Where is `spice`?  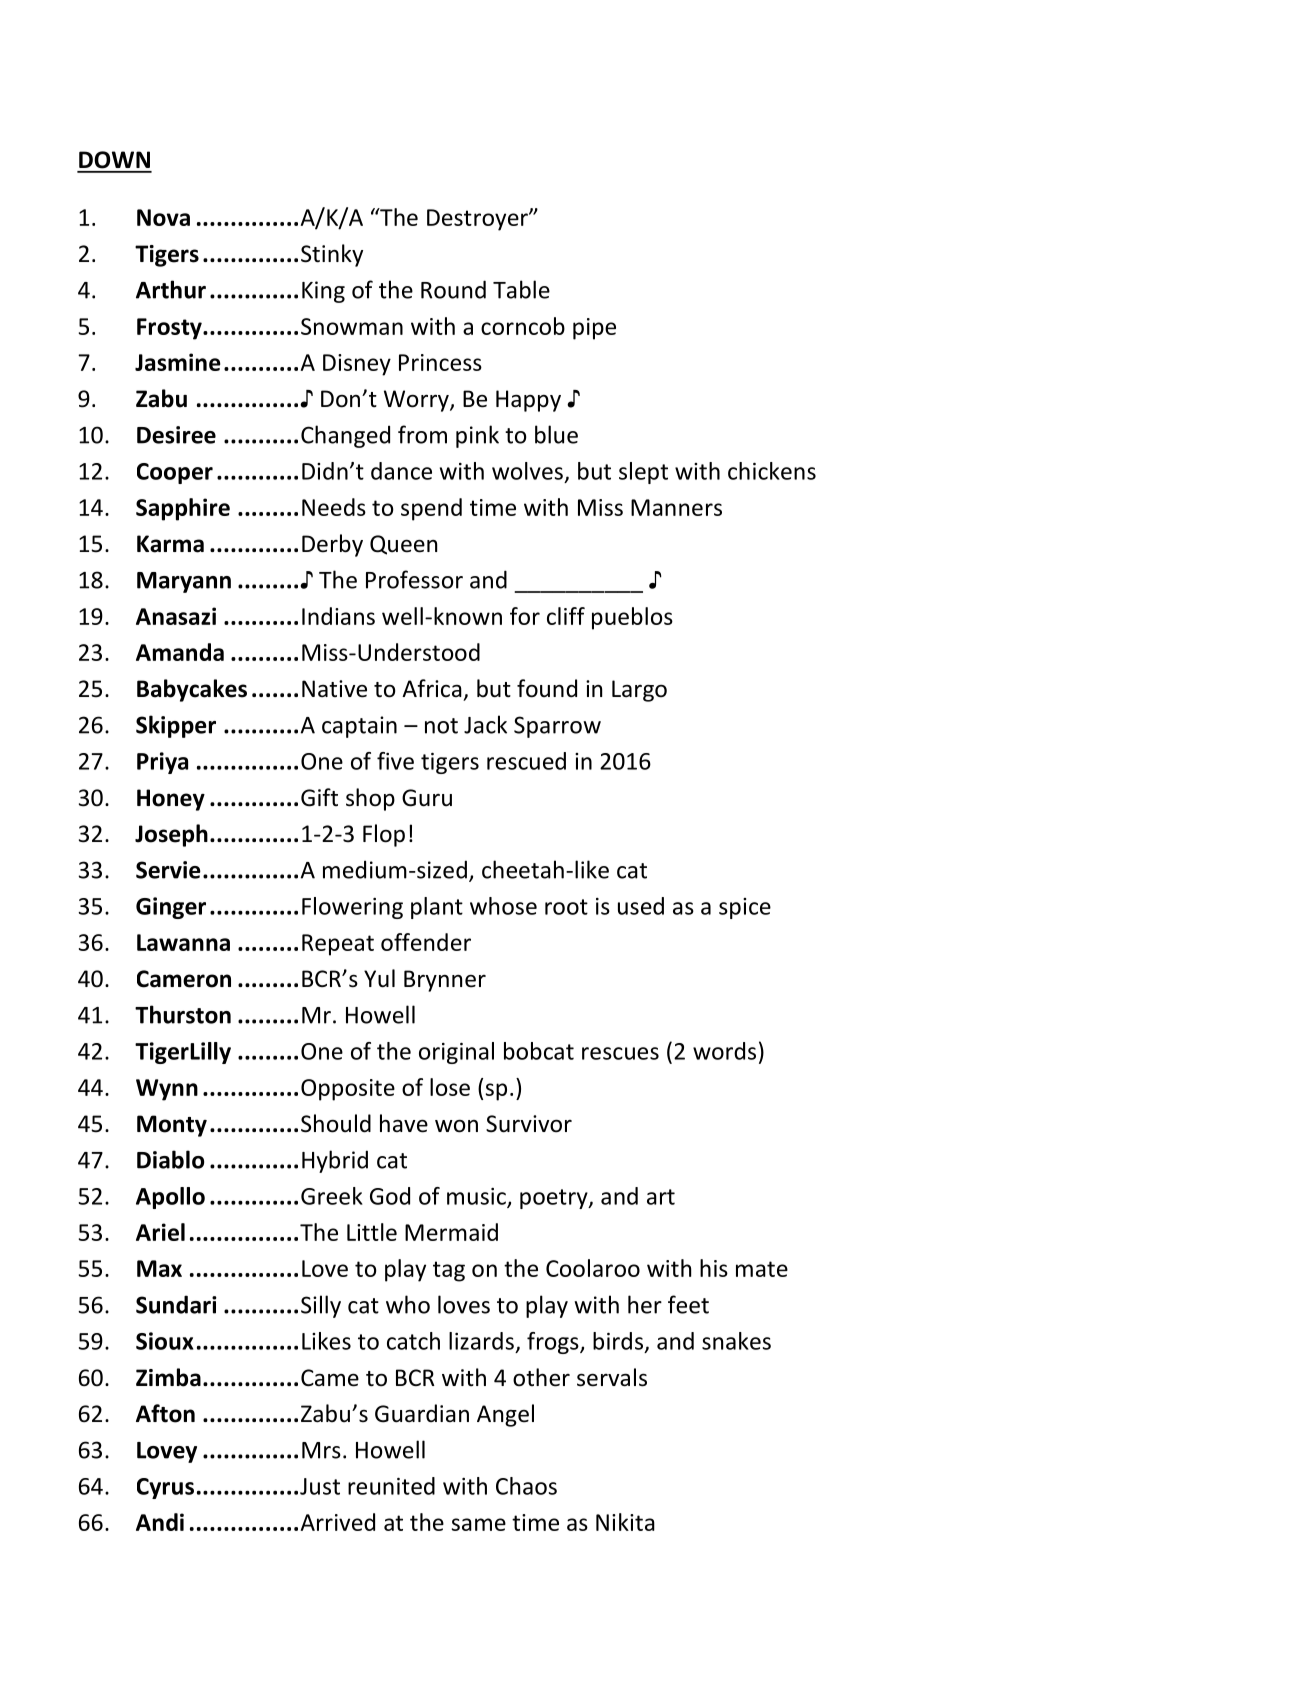 spice is located at coordinates (745, 908).
